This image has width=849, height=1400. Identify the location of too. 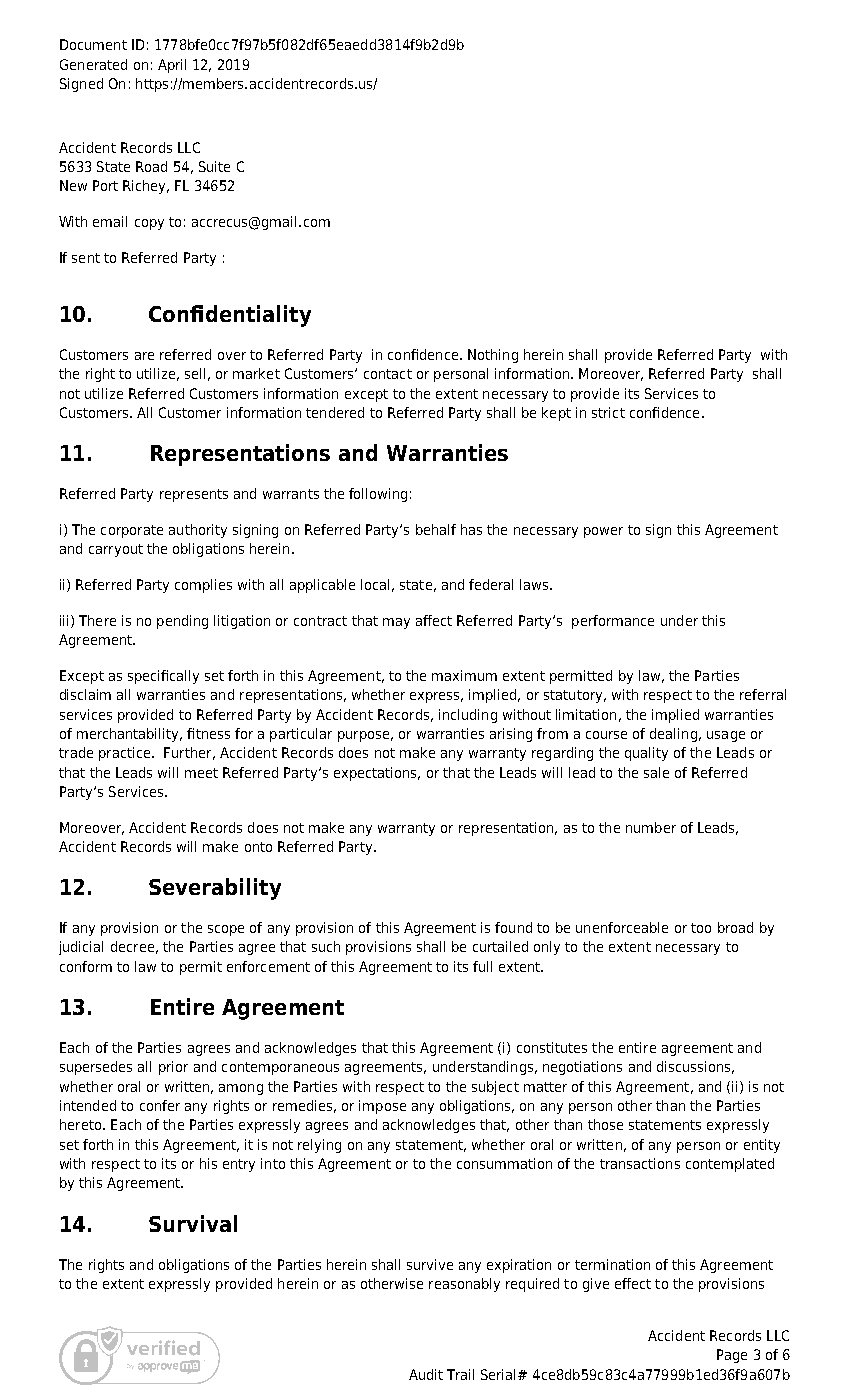
(701, 928).
